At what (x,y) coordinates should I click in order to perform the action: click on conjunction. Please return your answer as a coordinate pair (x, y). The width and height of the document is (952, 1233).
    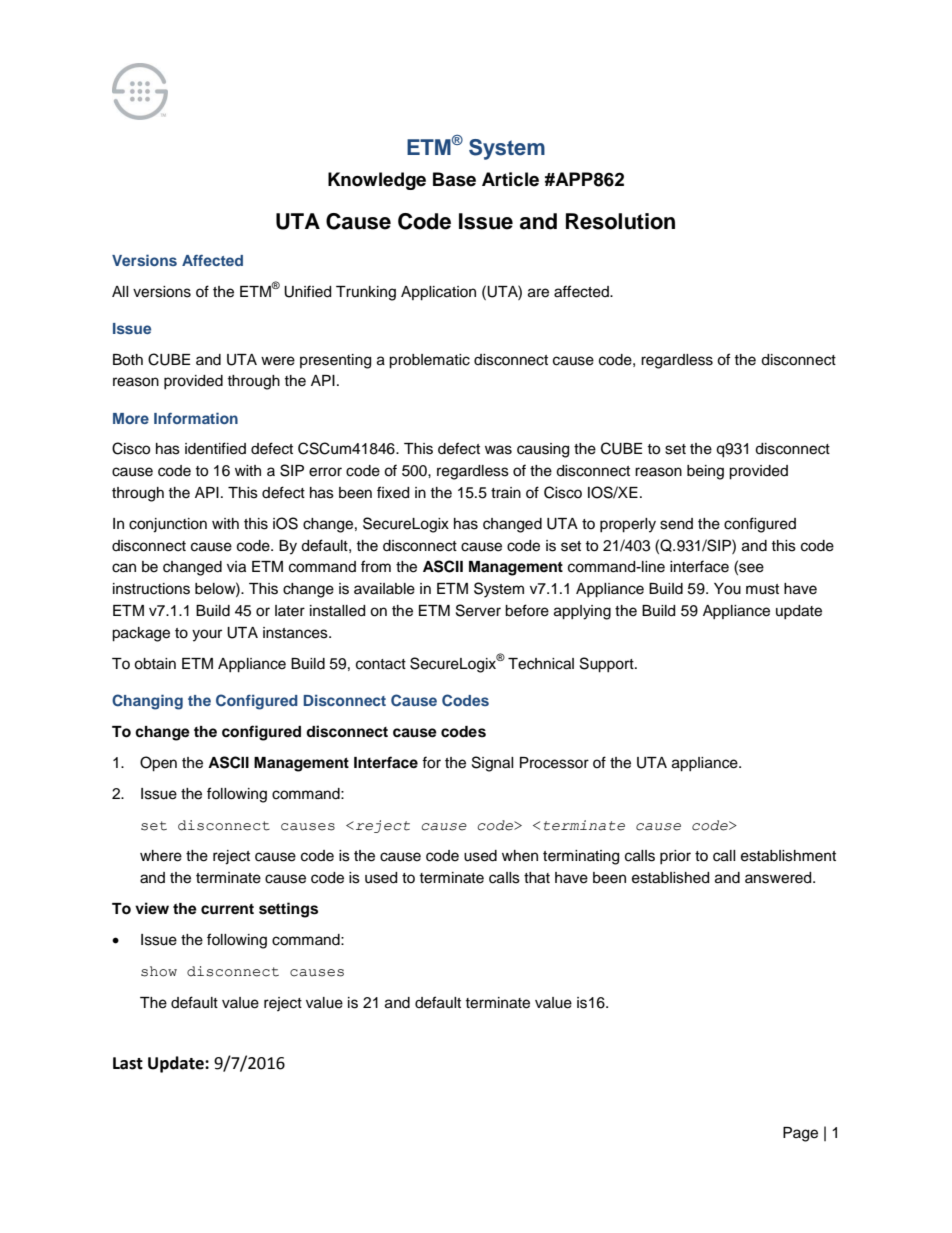
    Looking at the image, I should click on (168, 525).
